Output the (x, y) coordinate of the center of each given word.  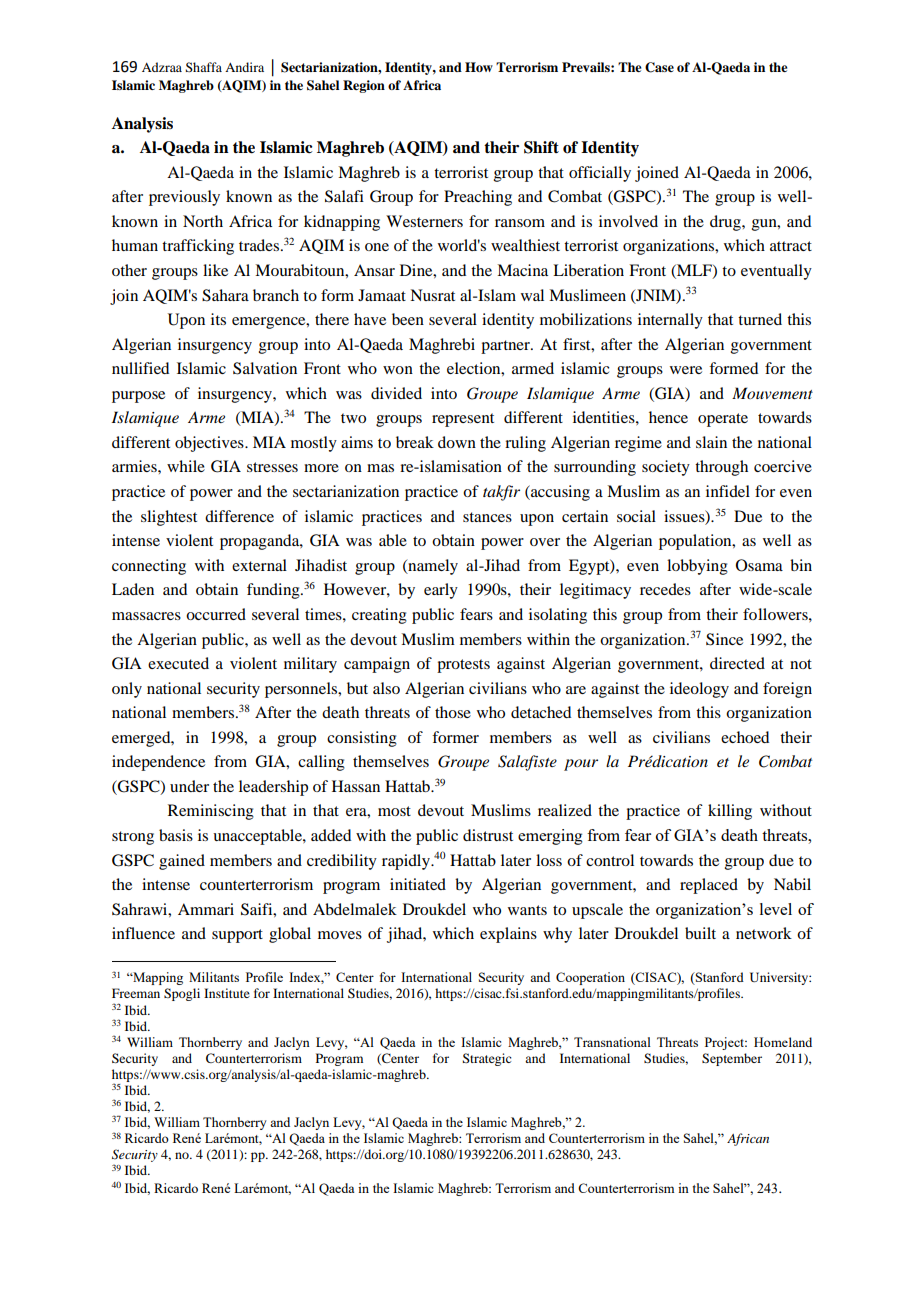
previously (184, 198)
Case (659, 67)
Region (364, 86)
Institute (227, 993)
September (732, 1059)
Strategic (487, 1059)
